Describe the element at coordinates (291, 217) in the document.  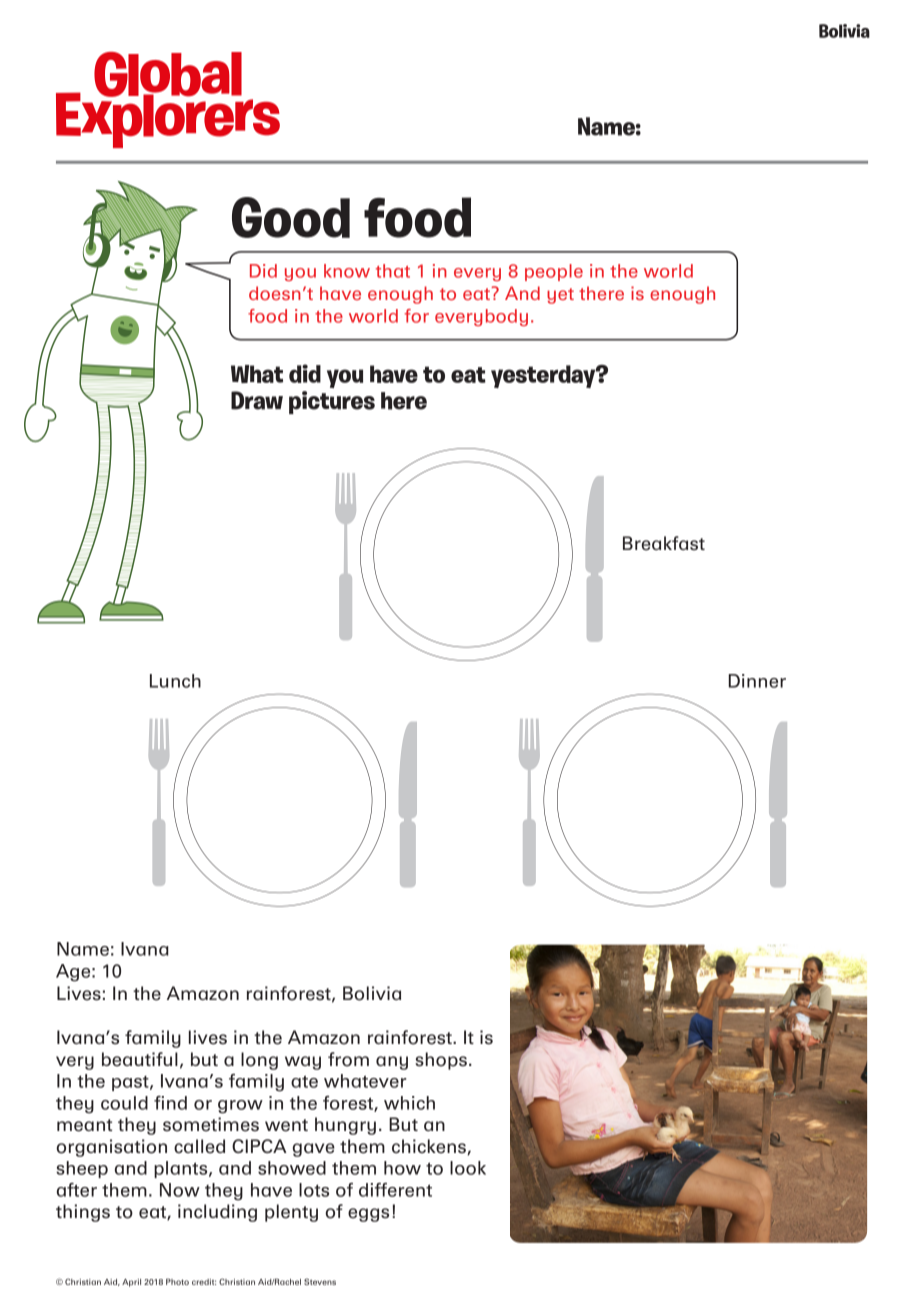
I see `Good` at that location.
